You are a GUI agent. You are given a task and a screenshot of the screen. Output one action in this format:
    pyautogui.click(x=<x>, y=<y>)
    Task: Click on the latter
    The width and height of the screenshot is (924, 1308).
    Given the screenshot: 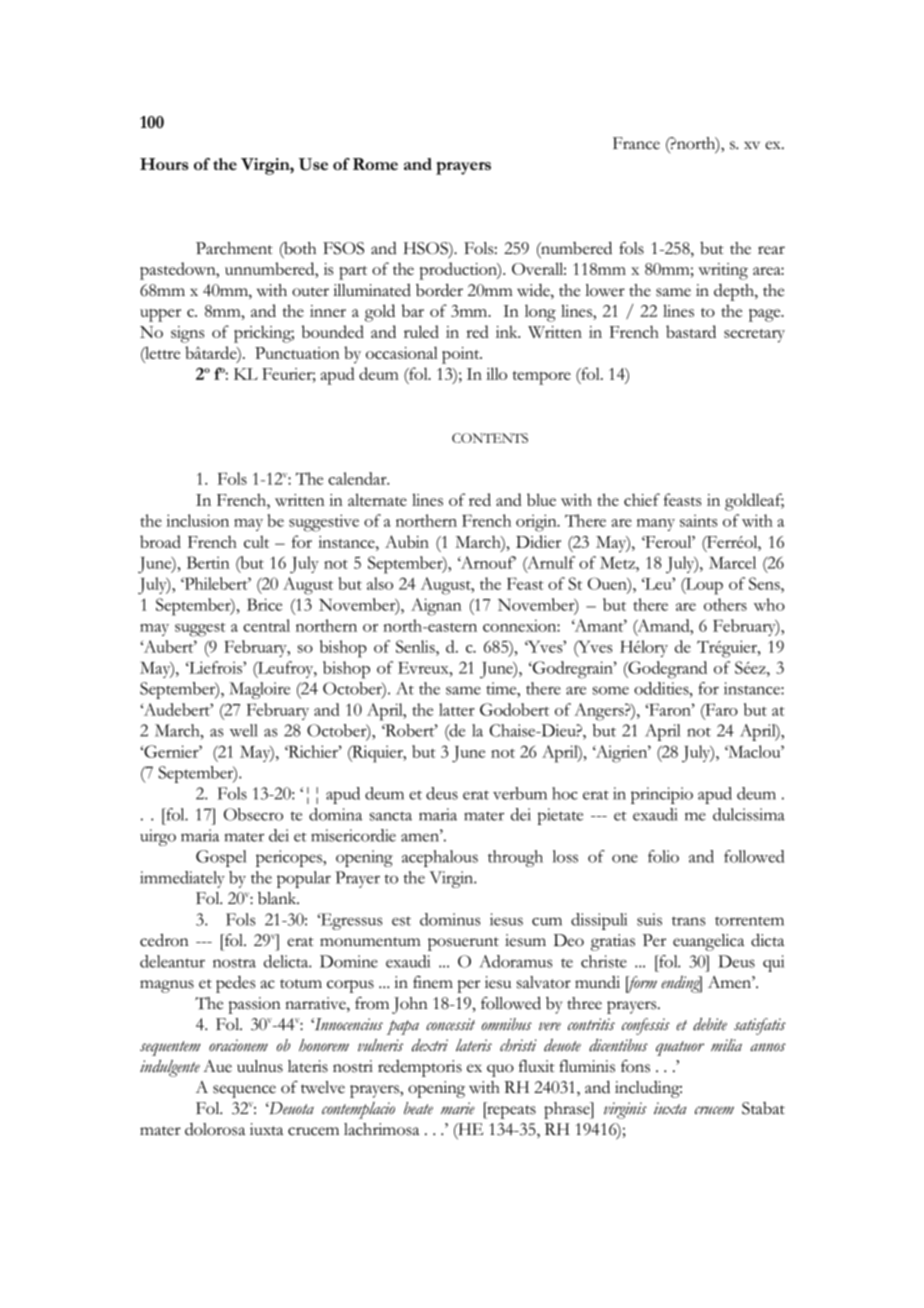 What is the action you would take?
    pyautogui.click(x=457, y=709)
